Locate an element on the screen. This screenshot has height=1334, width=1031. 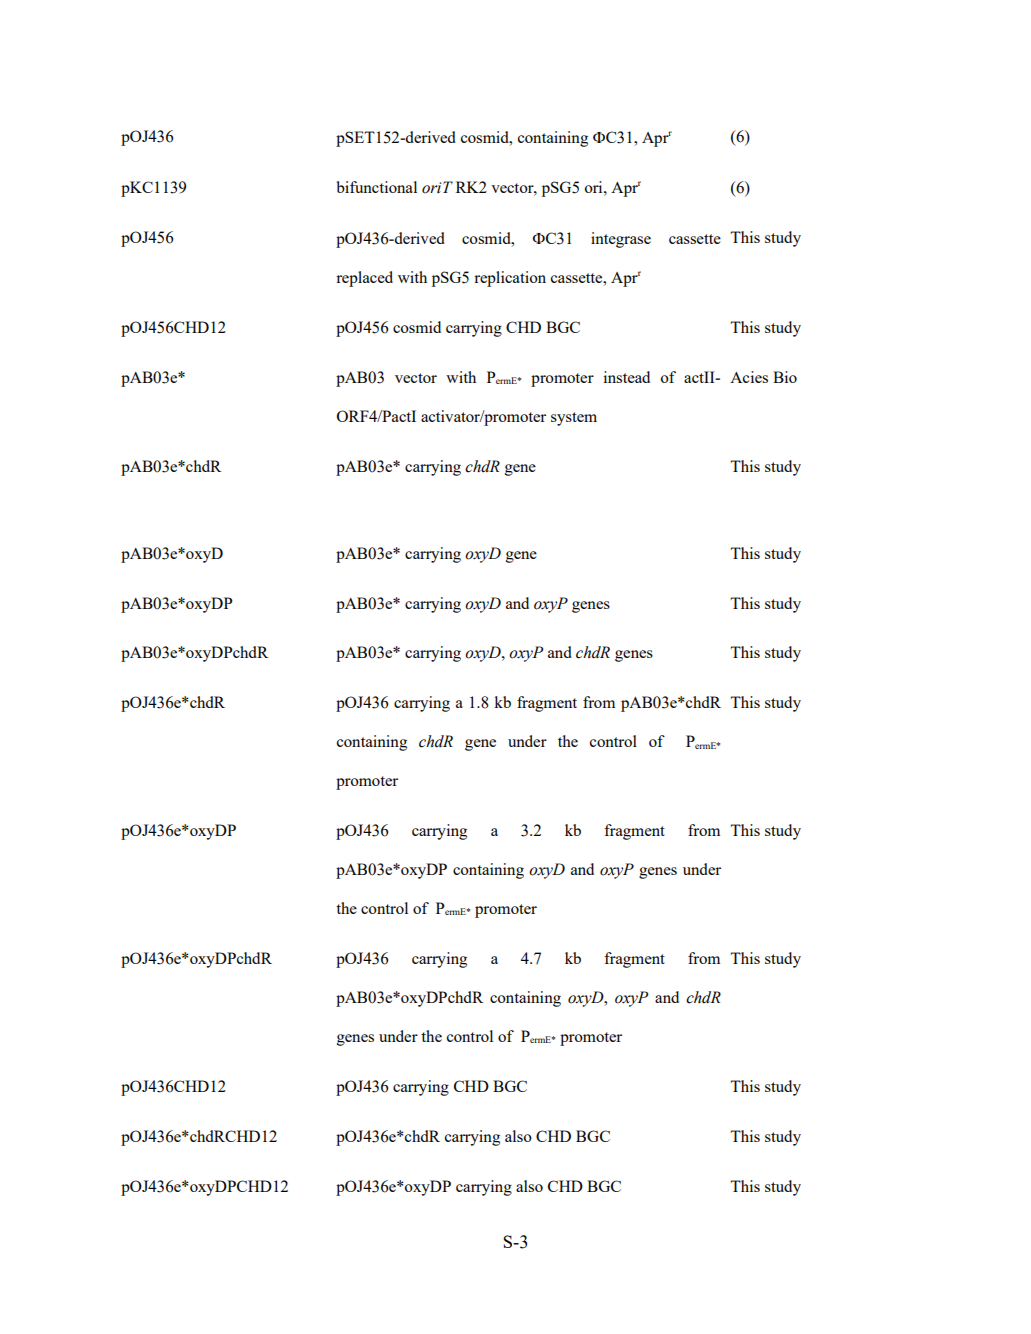
instead is located at coordinates (626, 377).
